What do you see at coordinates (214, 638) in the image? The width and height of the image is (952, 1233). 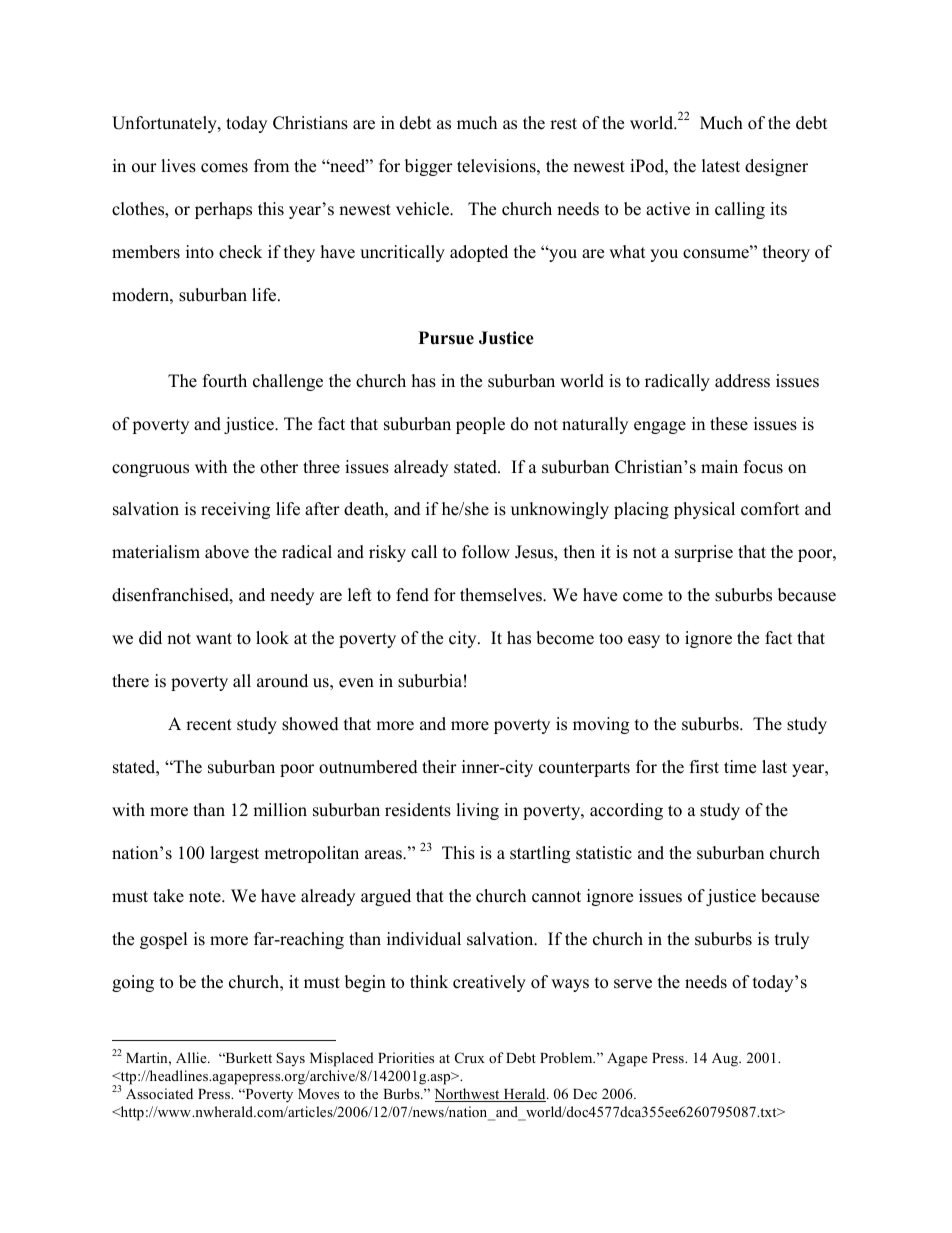 I see `want` at bounding box center [214, 638].
